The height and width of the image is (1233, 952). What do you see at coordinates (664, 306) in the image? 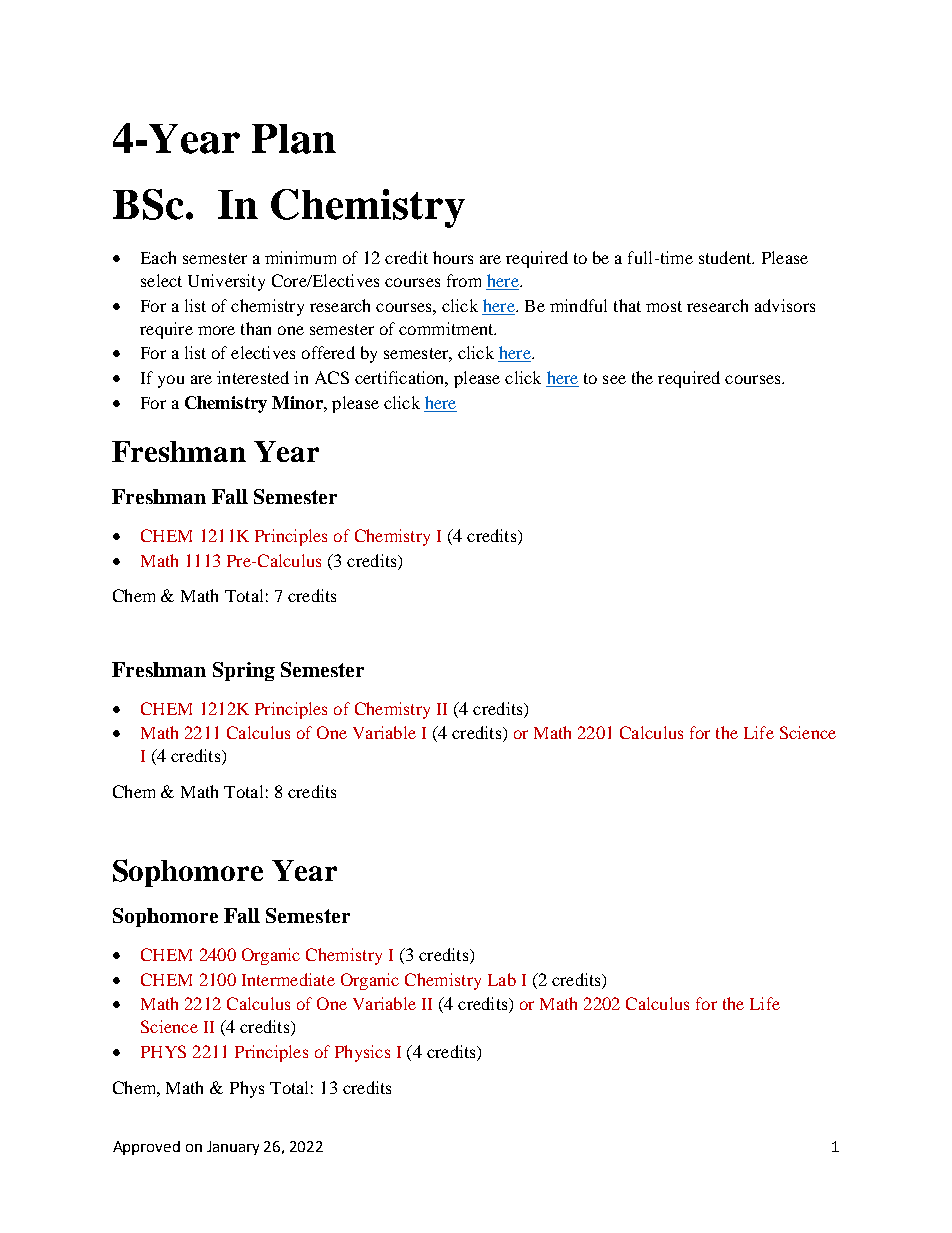
I see `most` at bounding box center [664, 306].
